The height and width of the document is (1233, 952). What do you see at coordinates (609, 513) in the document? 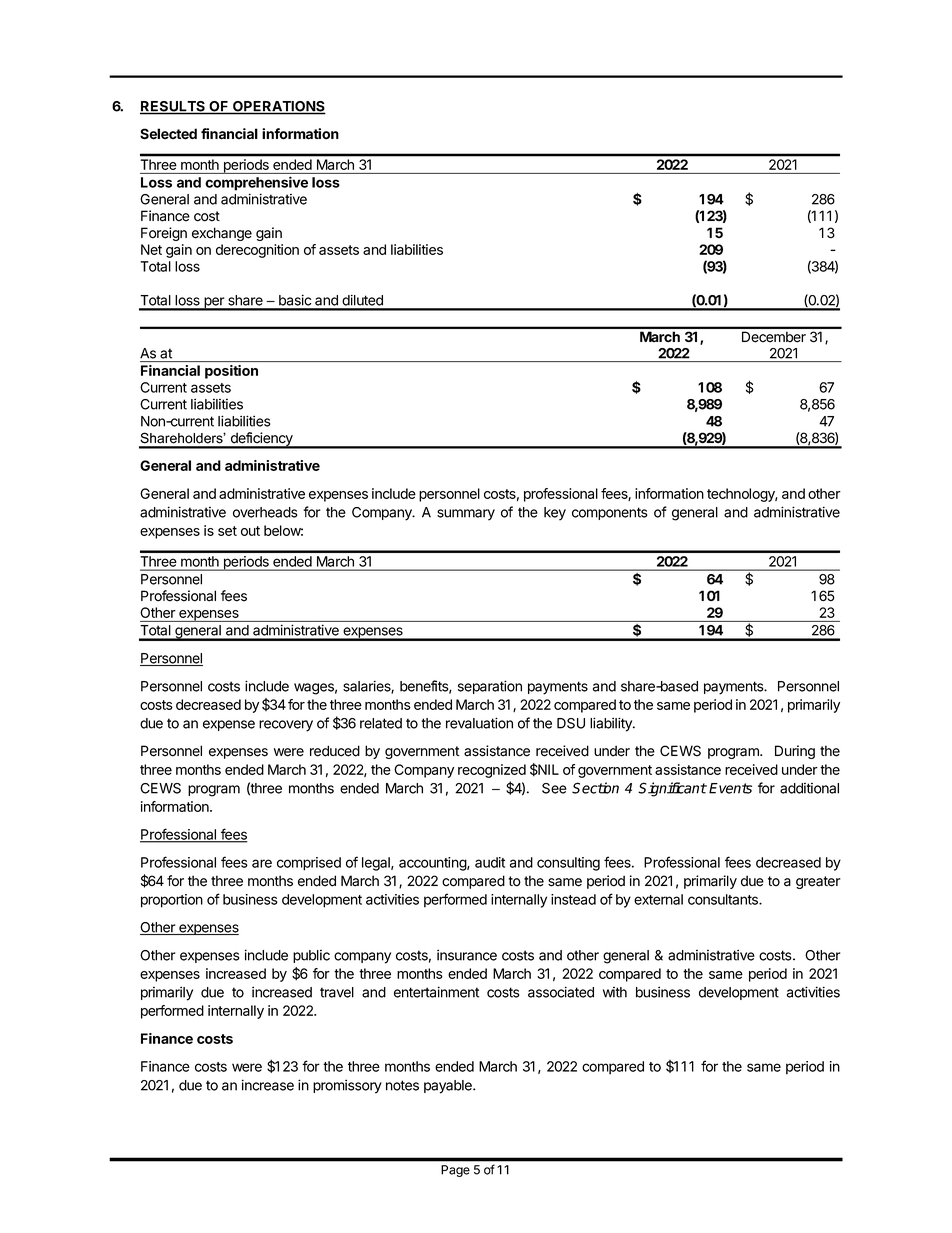
I see `components` at bounding box center [609, 513].
